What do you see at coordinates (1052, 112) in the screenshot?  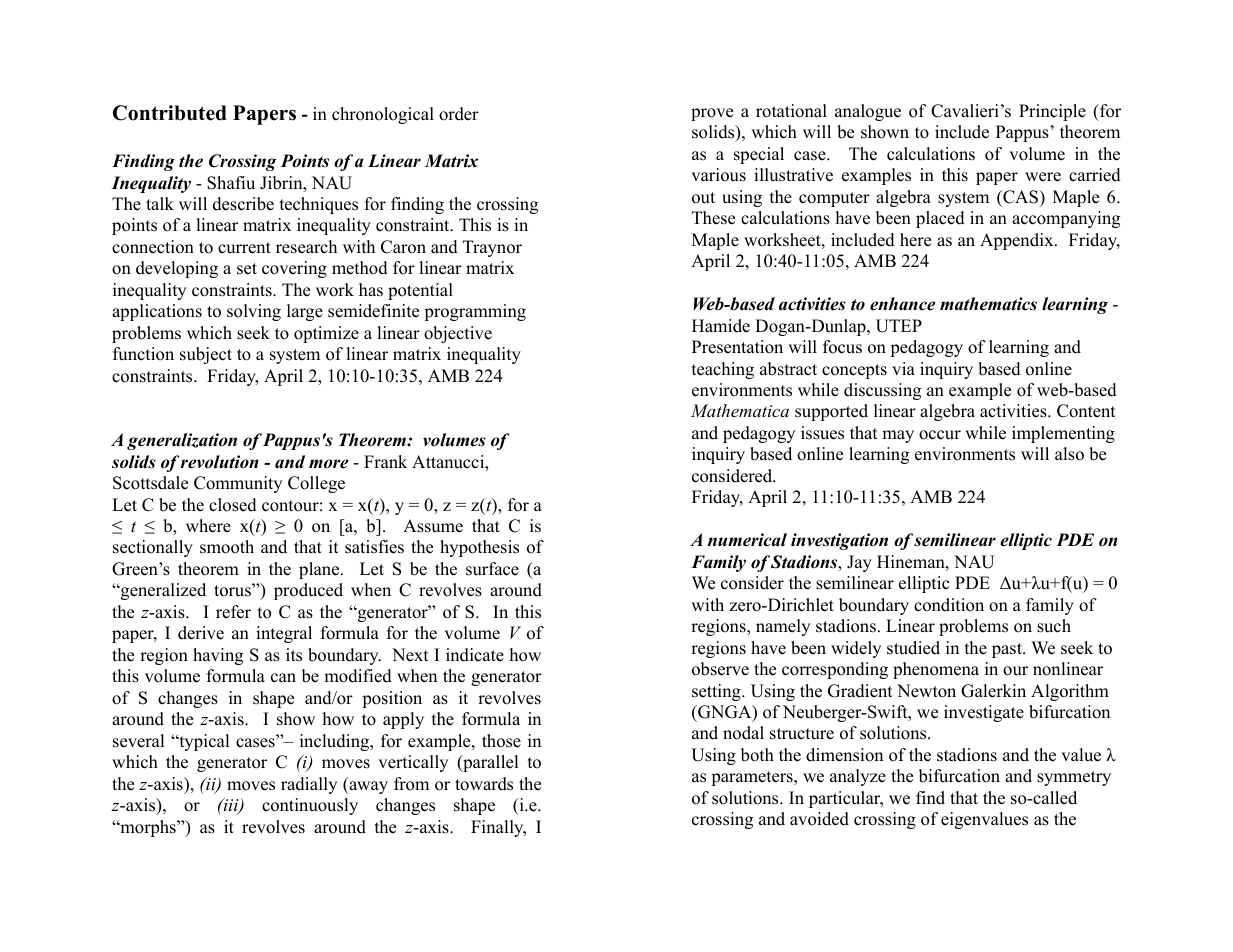 I see `Principle` at bounding box center [1052, 112].
